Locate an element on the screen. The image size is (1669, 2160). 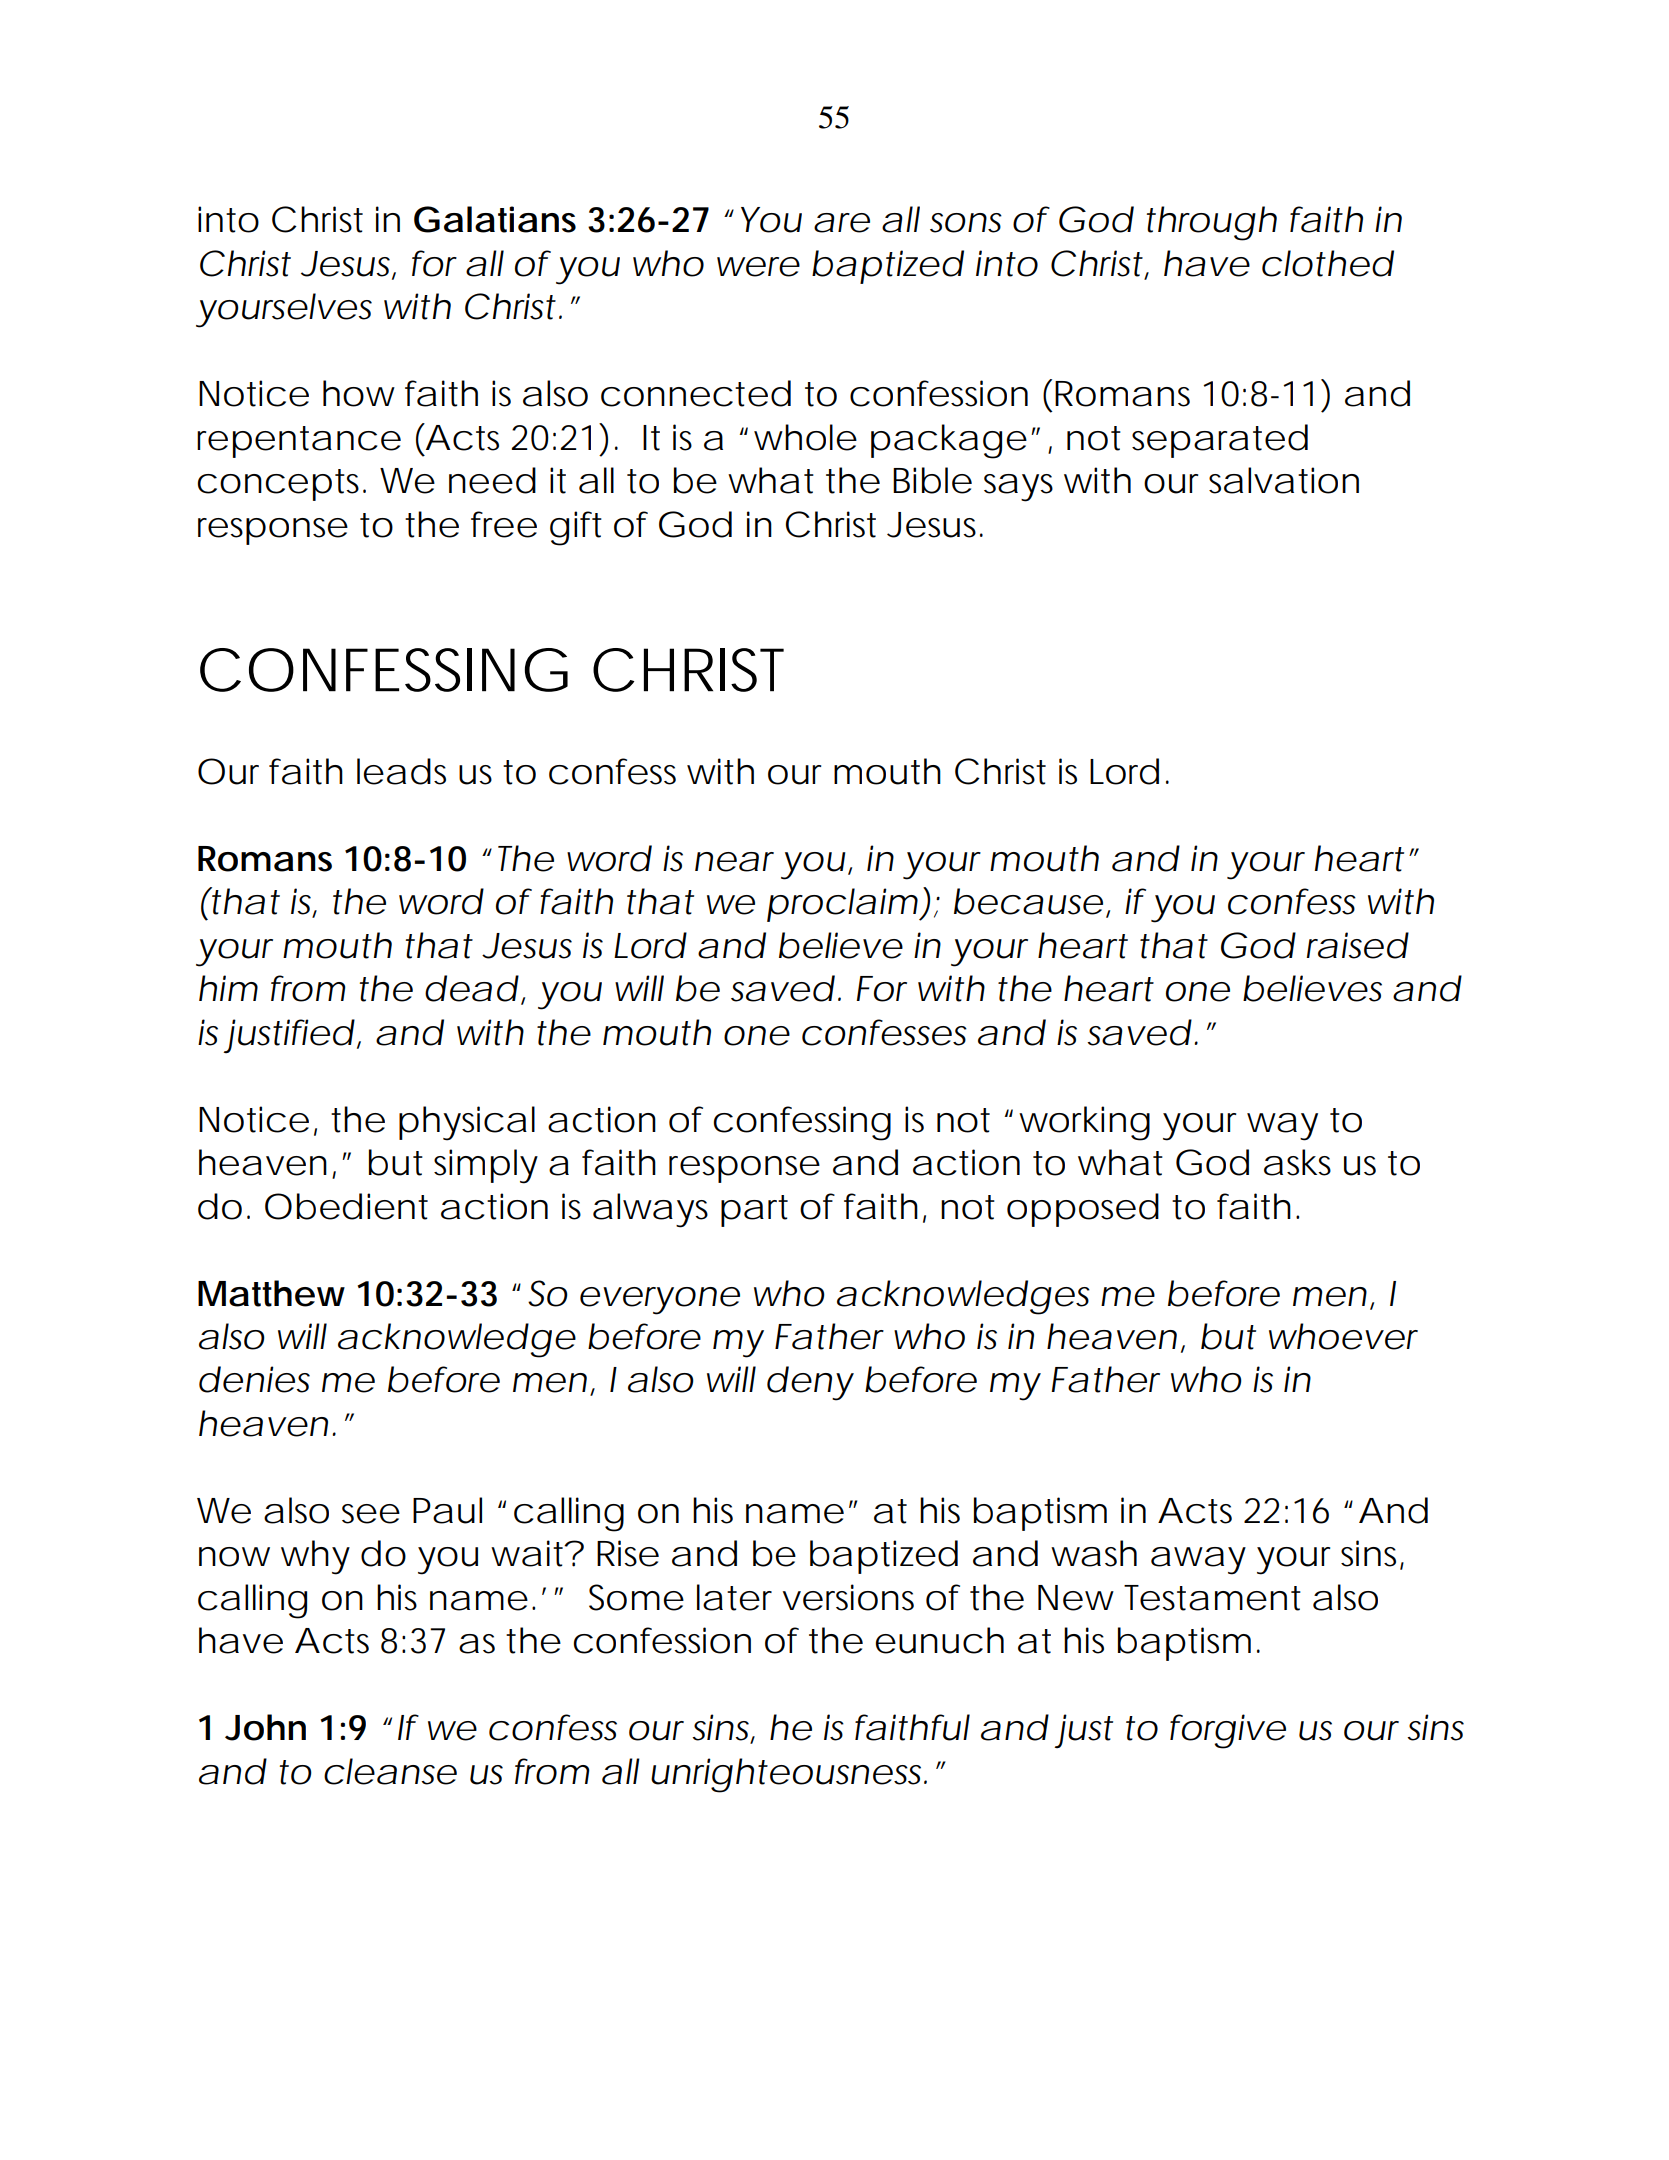
denies is located at coordinates (254, 1379).
